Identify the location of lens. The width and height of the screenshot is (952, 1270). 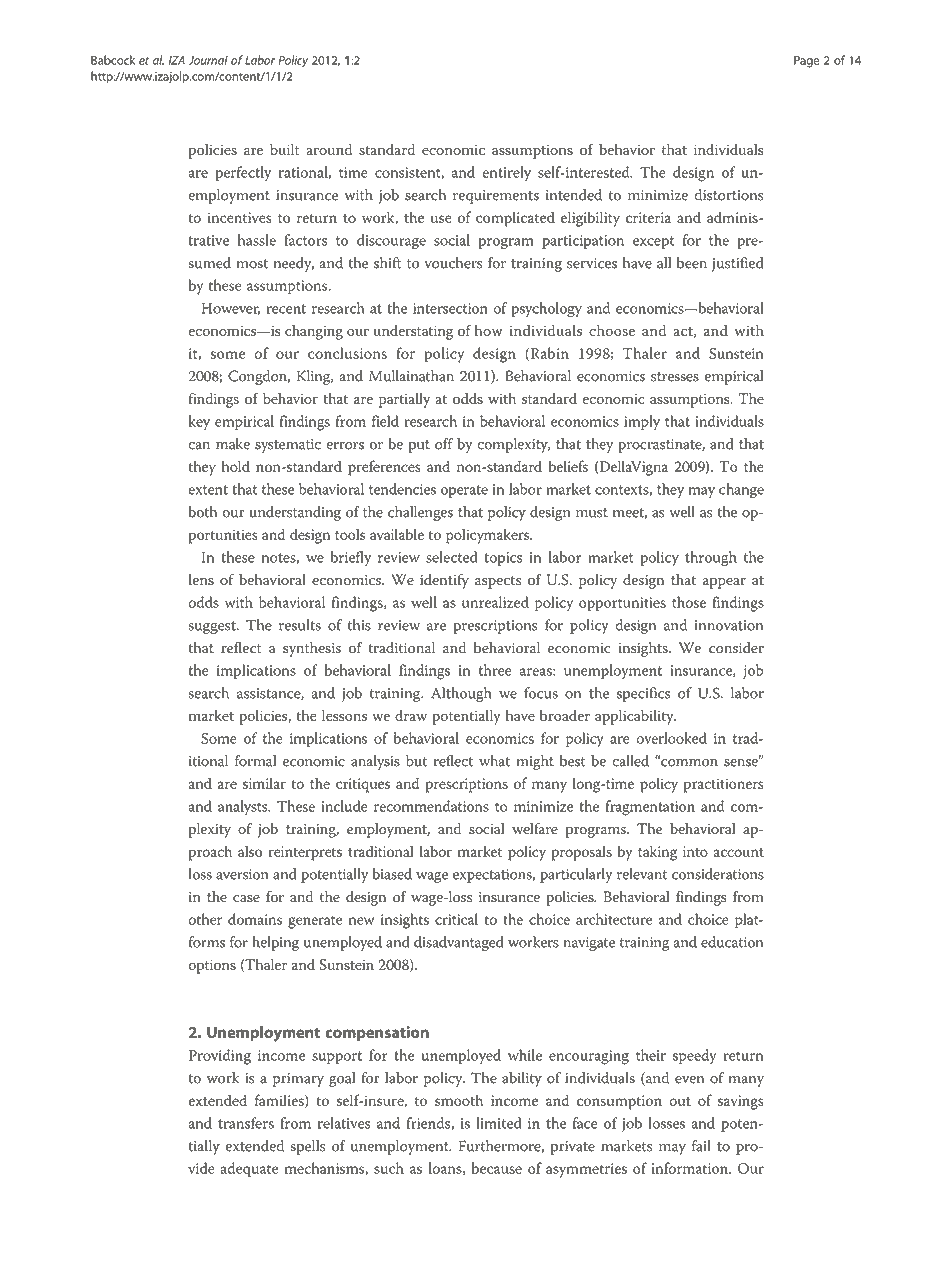
(201, 580).
